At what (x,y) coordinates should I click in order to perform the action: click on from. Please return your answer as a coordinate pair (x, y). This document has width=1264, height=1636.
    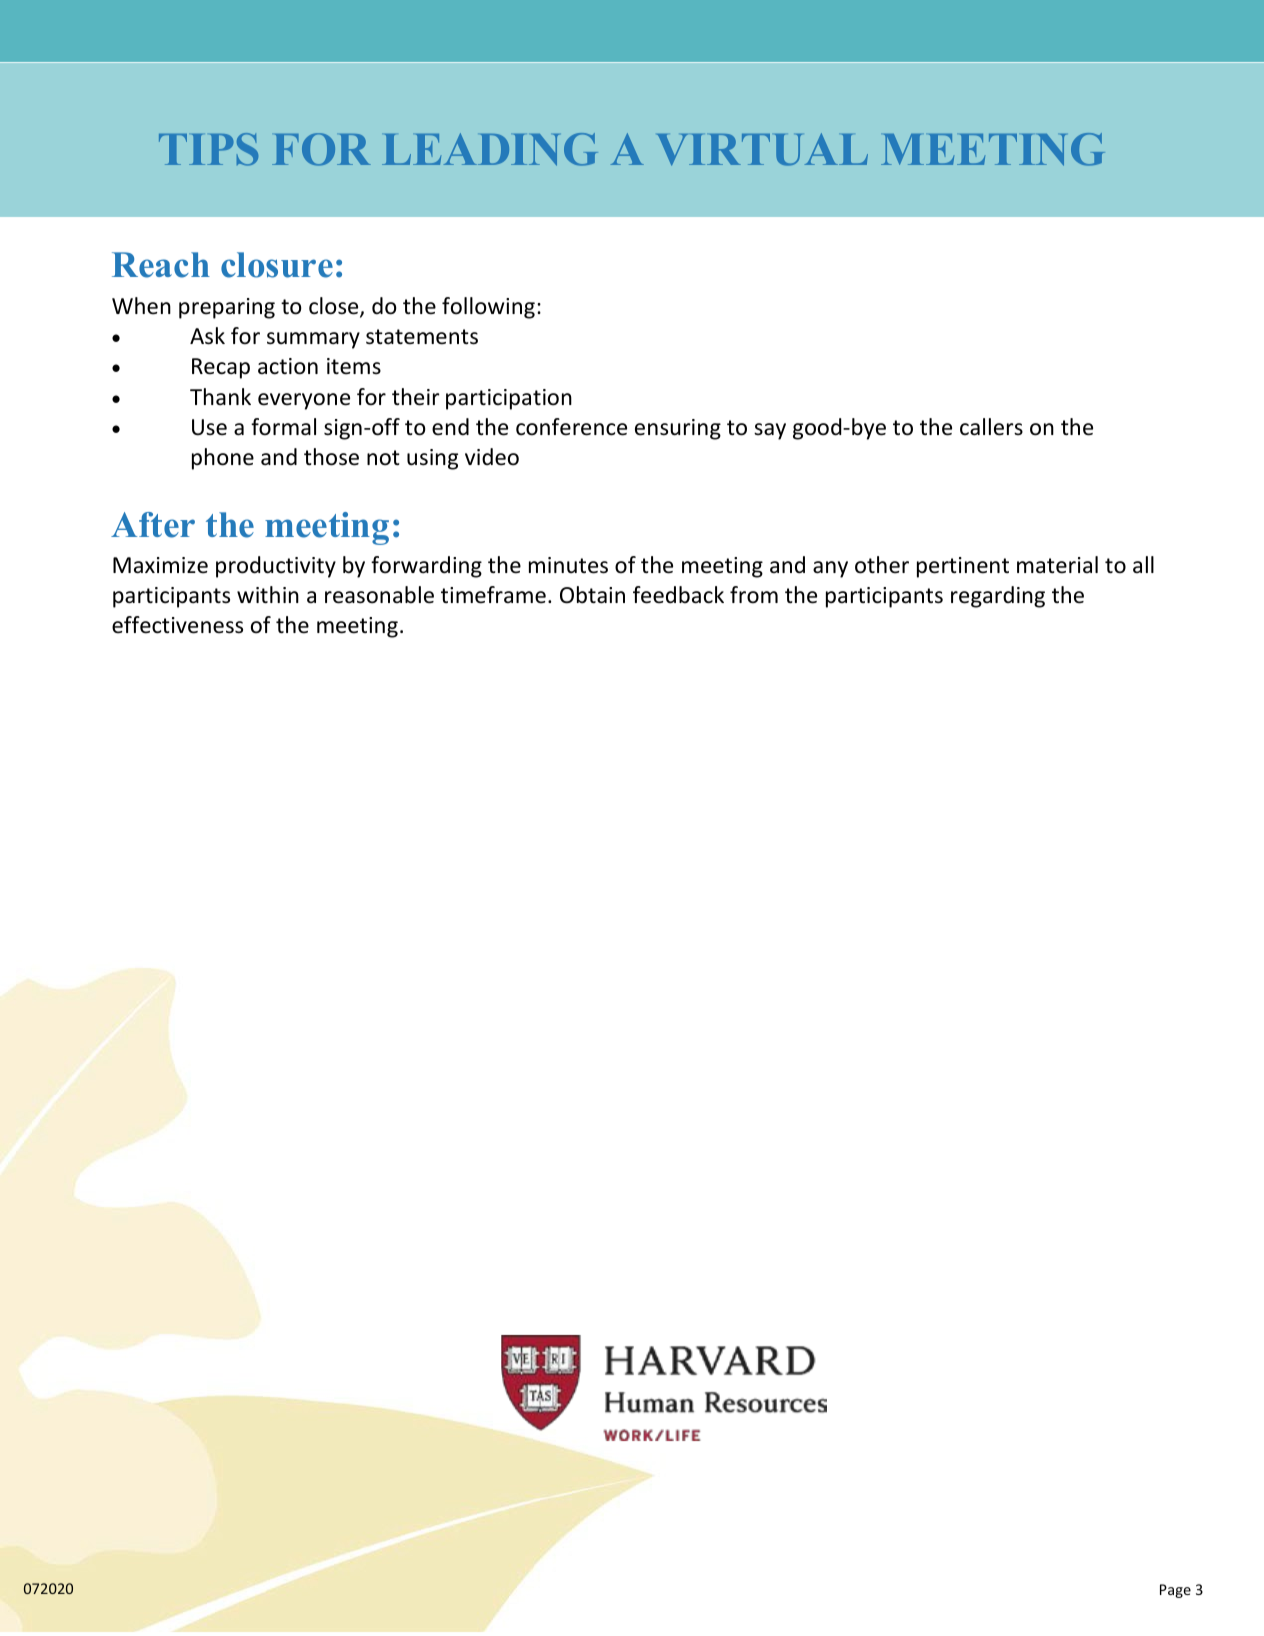
    Looking at the image, I should click on (754, 595).
